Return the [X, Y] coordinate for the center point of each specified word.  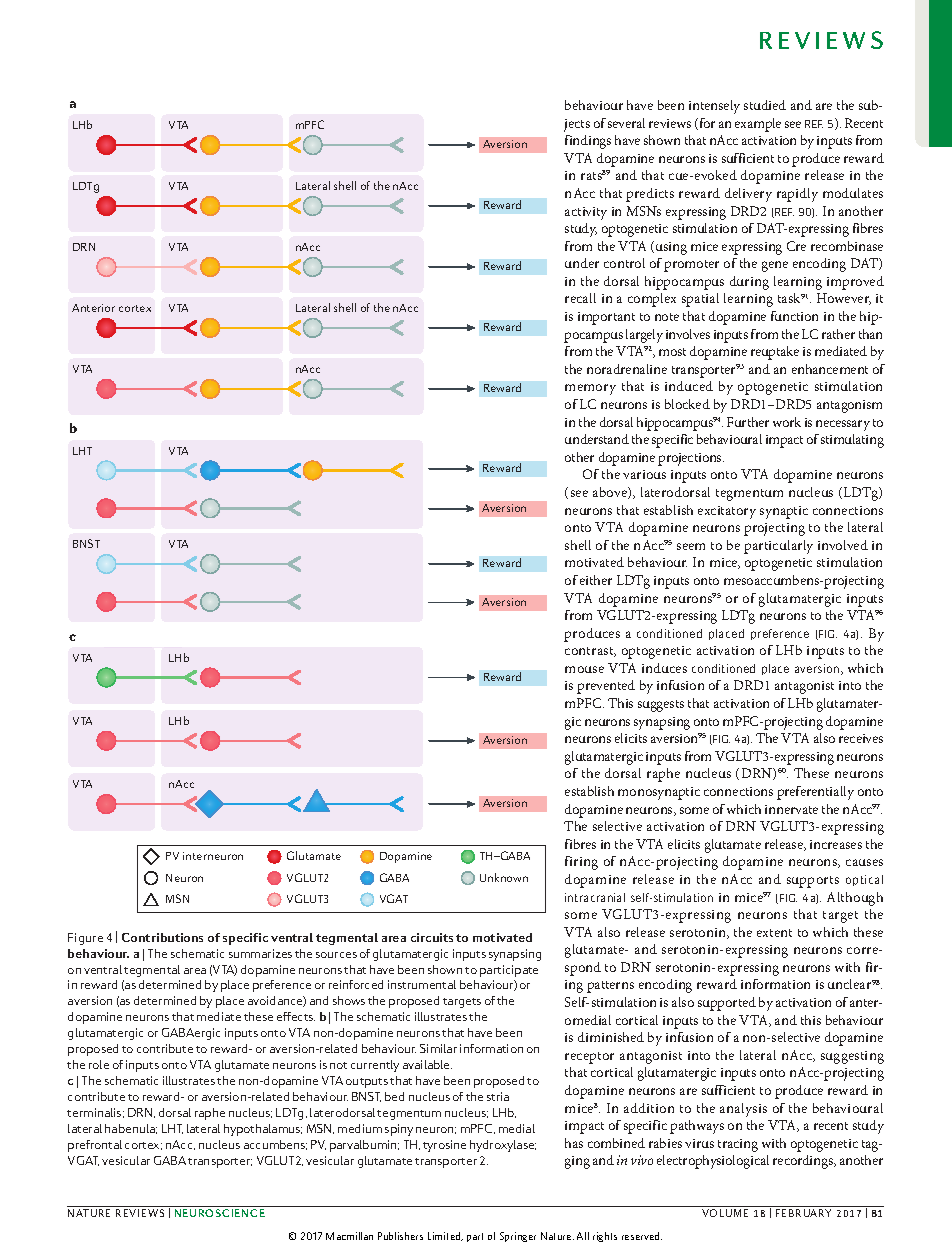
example [758, 125]
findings [588, 142]
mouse [584, 669]
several [626, 123]
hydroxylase [503, 1146]
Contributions [162, 937]
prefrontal [95, 1146]
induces [664, 668]
